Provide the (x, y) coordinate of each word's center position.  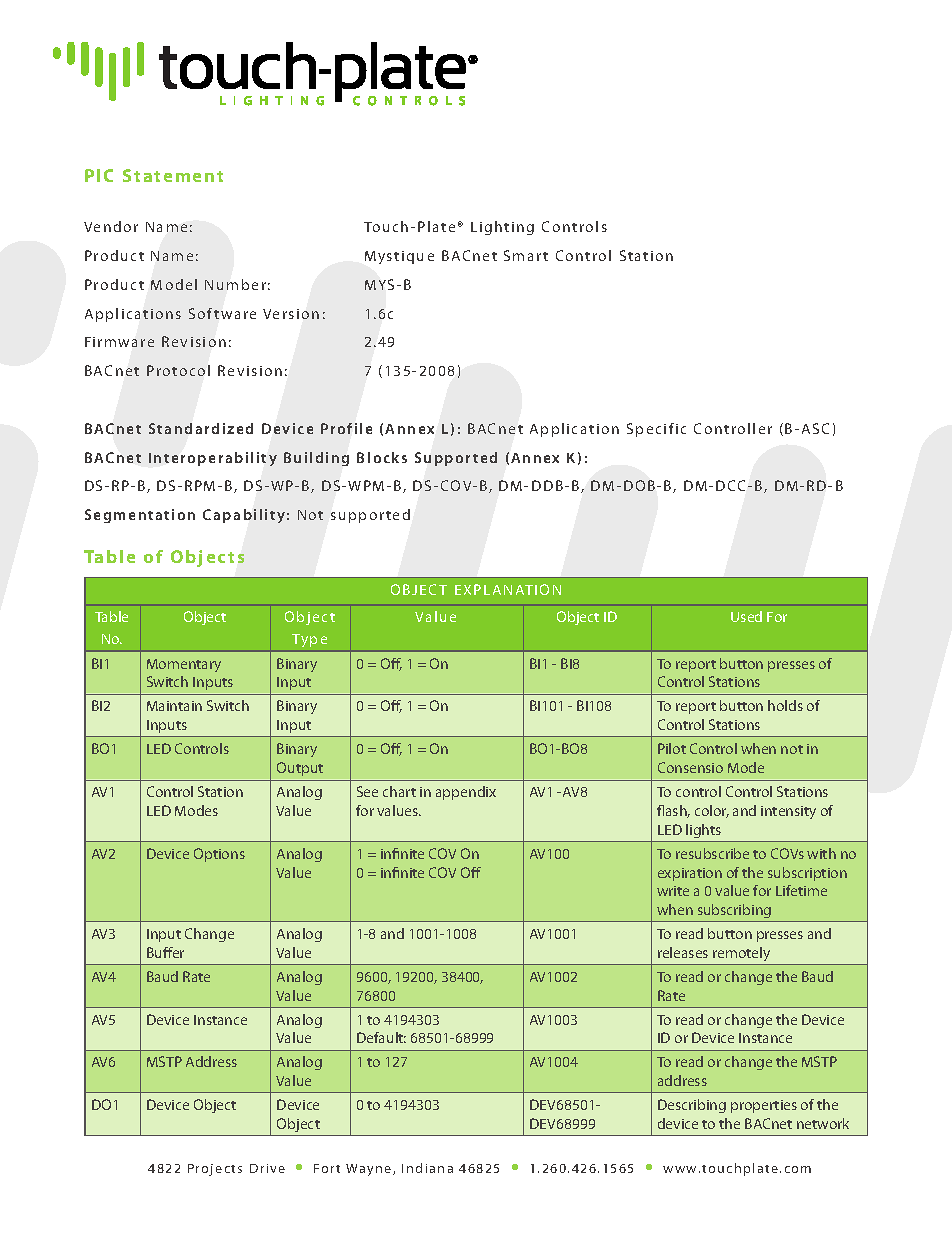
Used (746, 616)
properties (764, 1106)
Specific (656, 430)
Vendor (111, 226)
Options (219, 855)
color (712, 811)
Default (381, 1037)
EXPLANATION (508, 589)
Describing (692, 1106)
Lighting (502, 228)
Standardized (201, 428)
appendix (466, 793)
